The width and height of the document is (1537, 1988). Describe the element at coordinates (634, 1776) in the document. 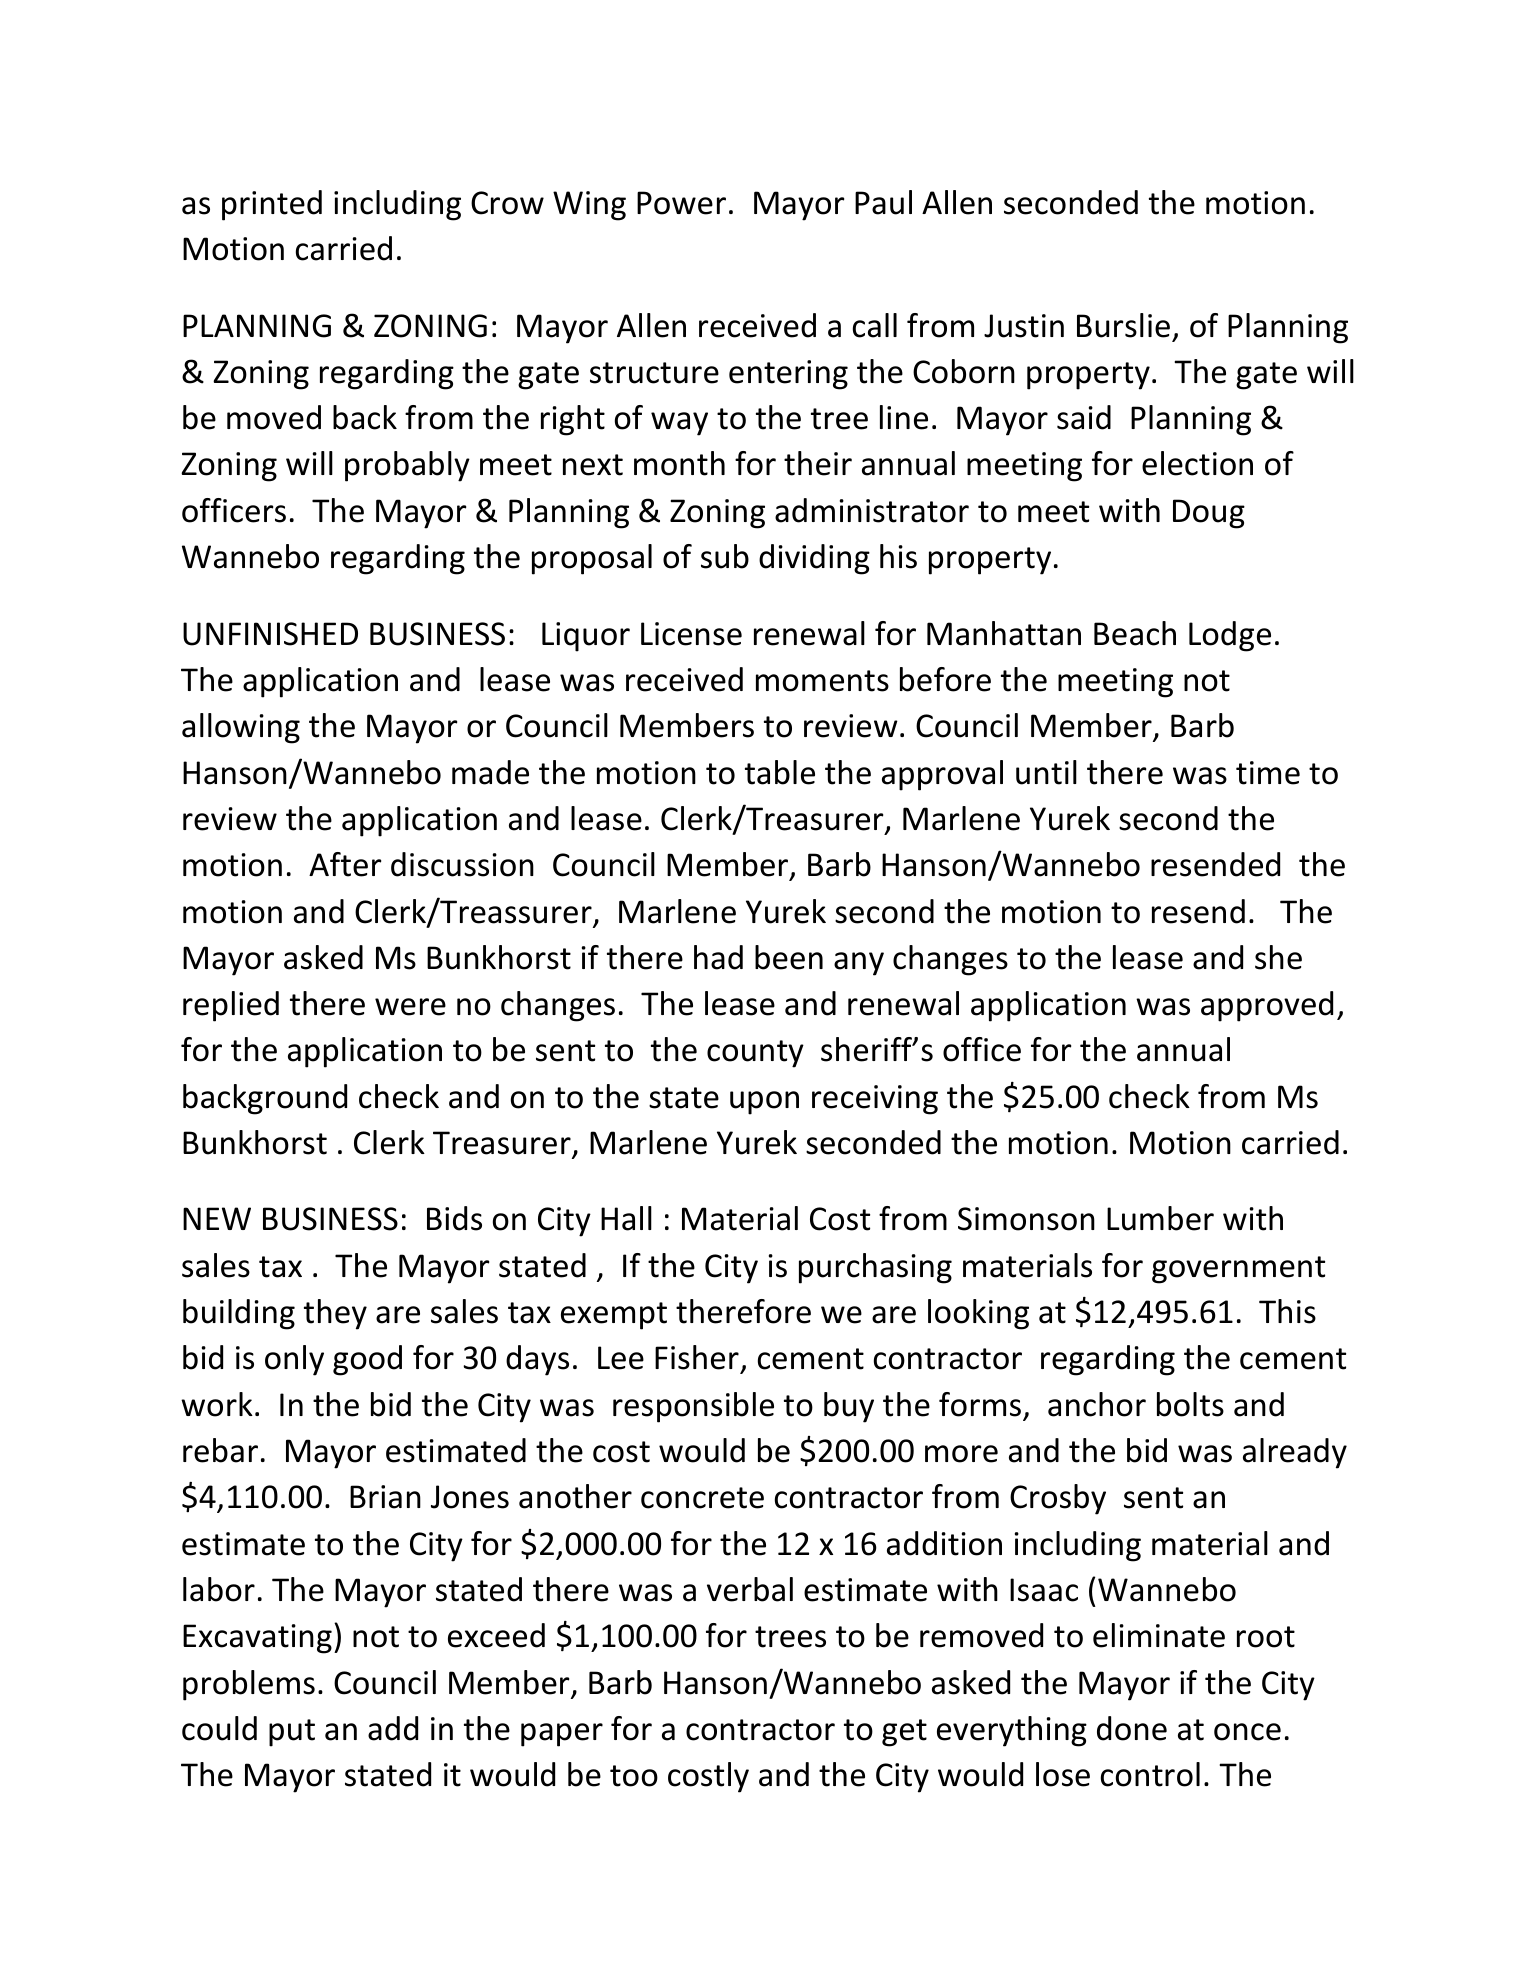

I see `too` at that location.
